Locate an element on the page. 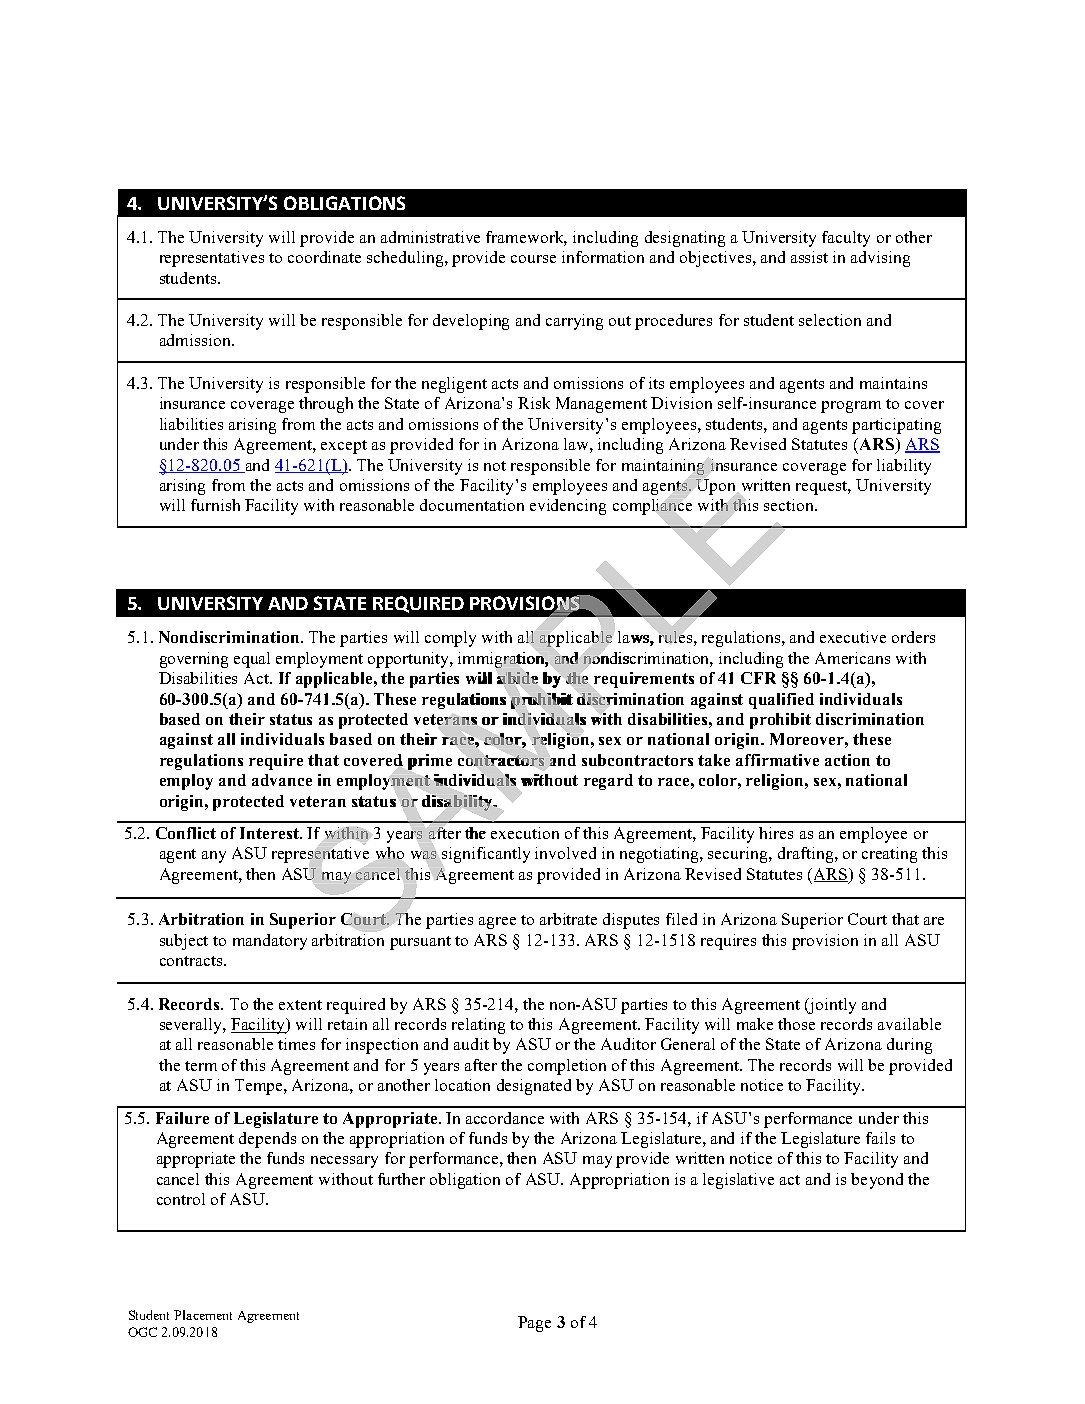  assist is located at coordinates (809, 257).
